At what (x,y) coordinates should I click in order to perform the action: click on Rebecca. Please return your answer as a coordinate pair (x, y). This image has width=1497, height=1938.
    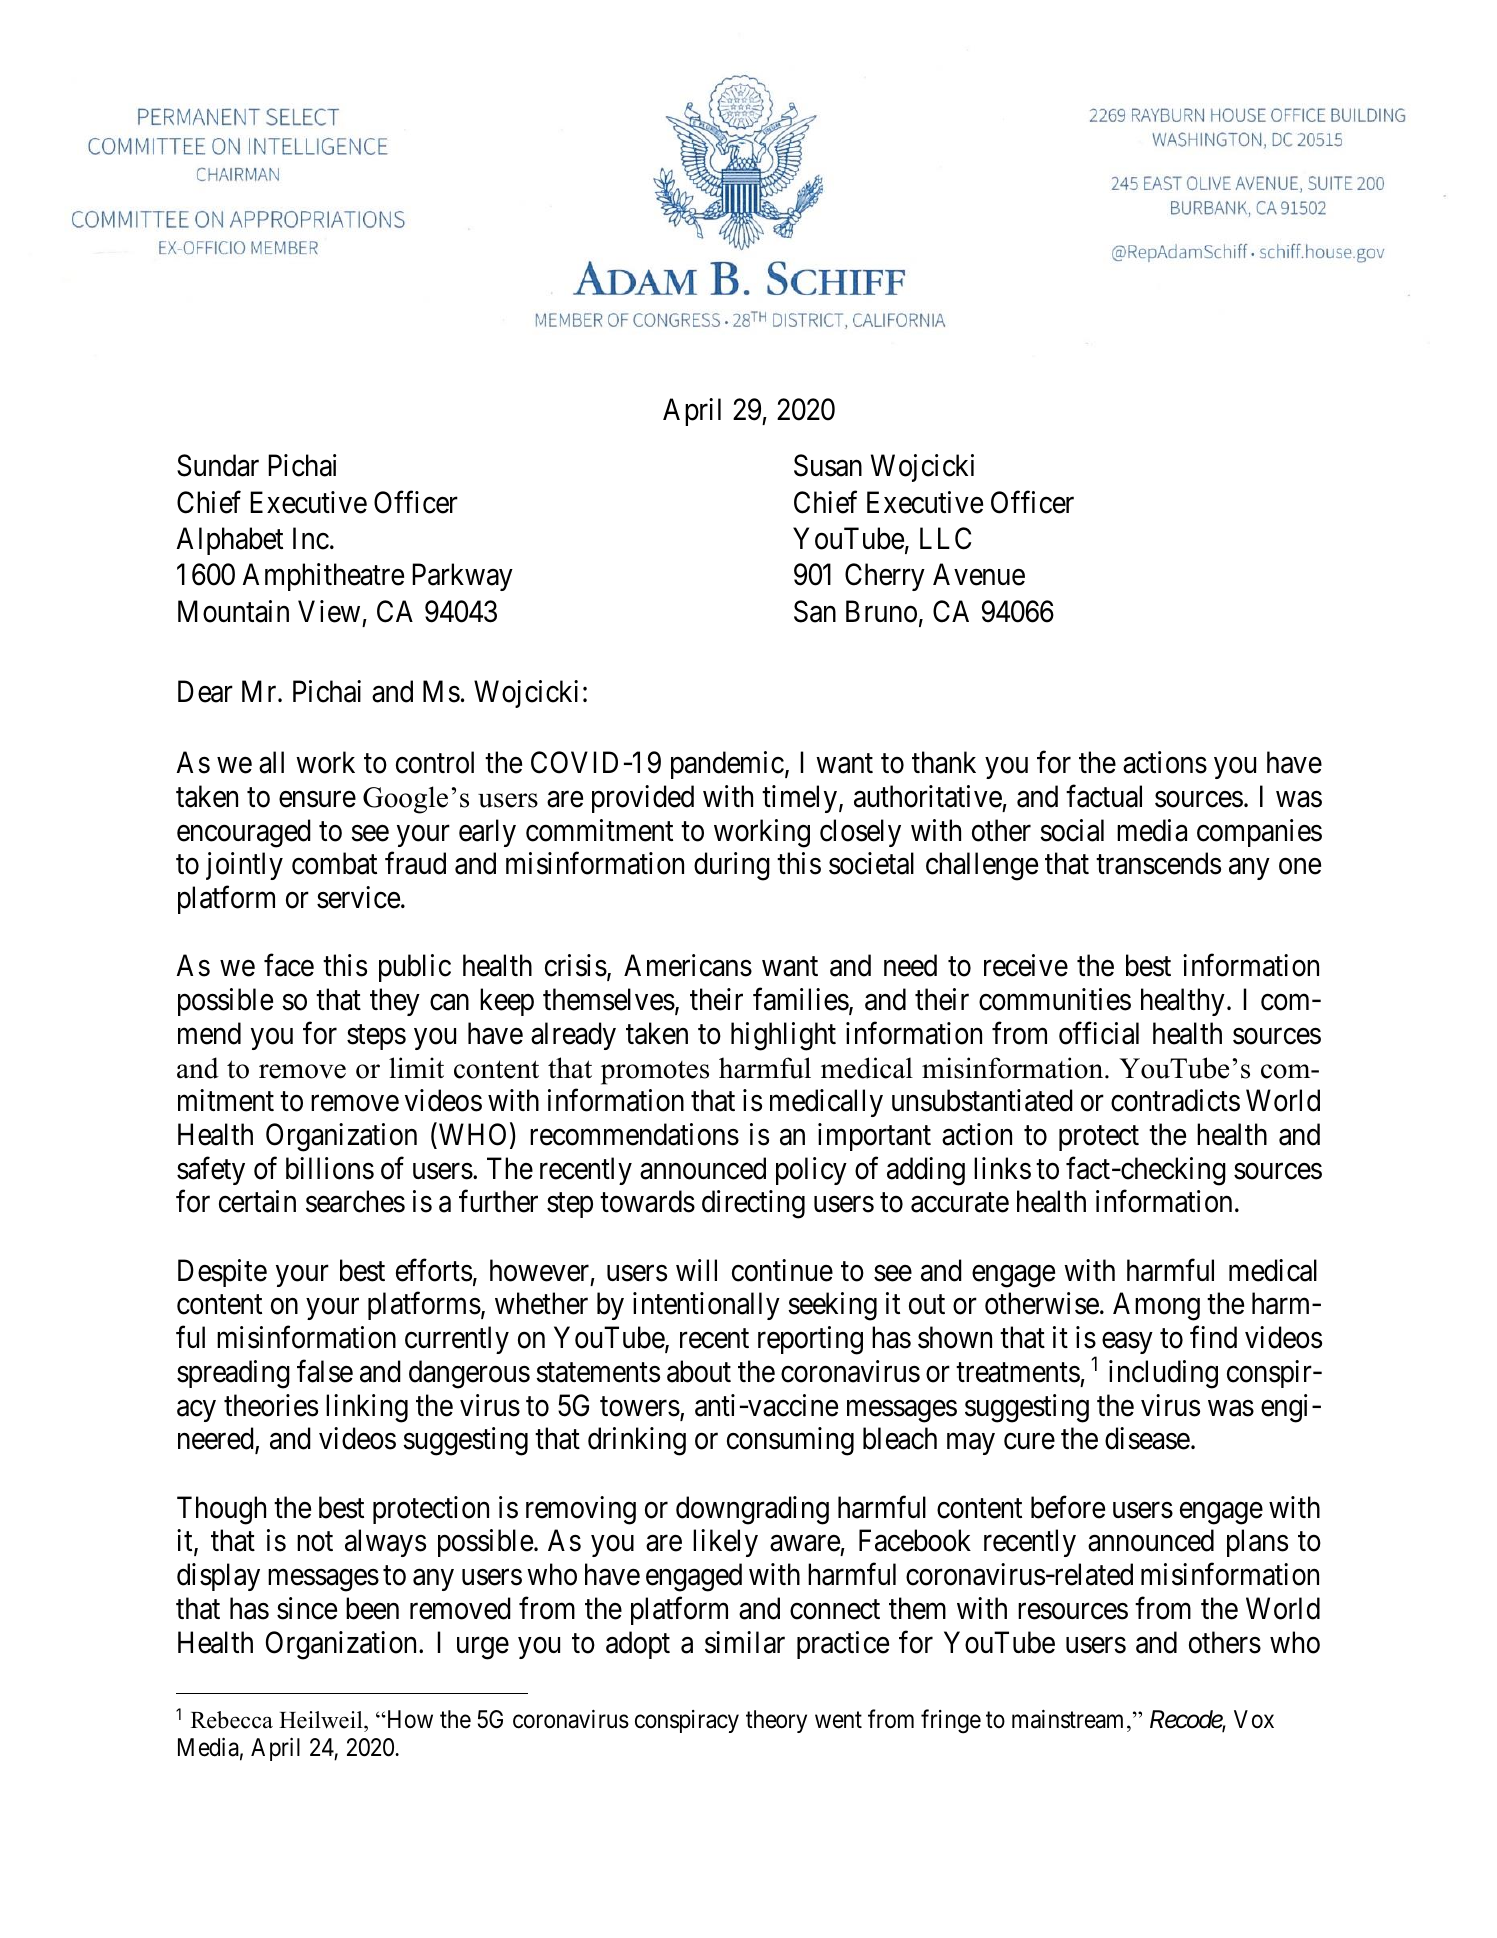
    Looking at the image, I should click on (232, 1720).
